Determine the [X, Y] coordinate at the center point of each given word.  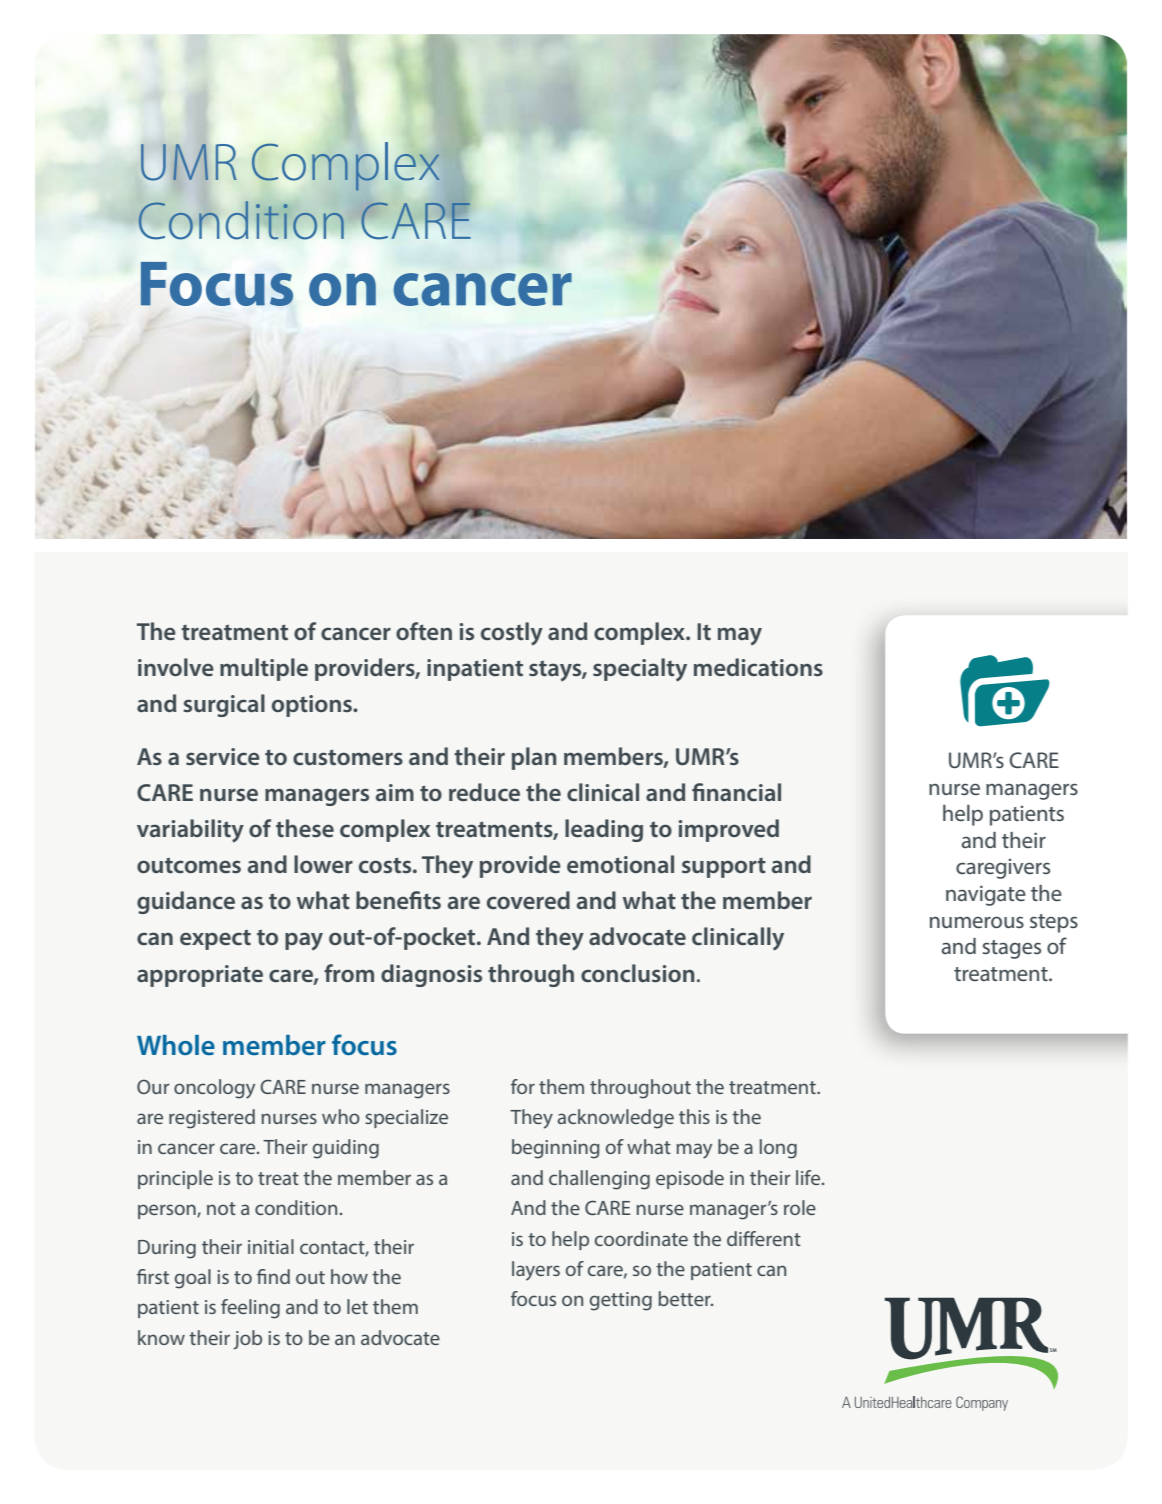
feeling [250, 1309]
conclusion [638, 973]
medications [758, 667]
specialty [640, 670]
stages [1011, 949]
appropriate [200, 976]
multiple [264, 669]
